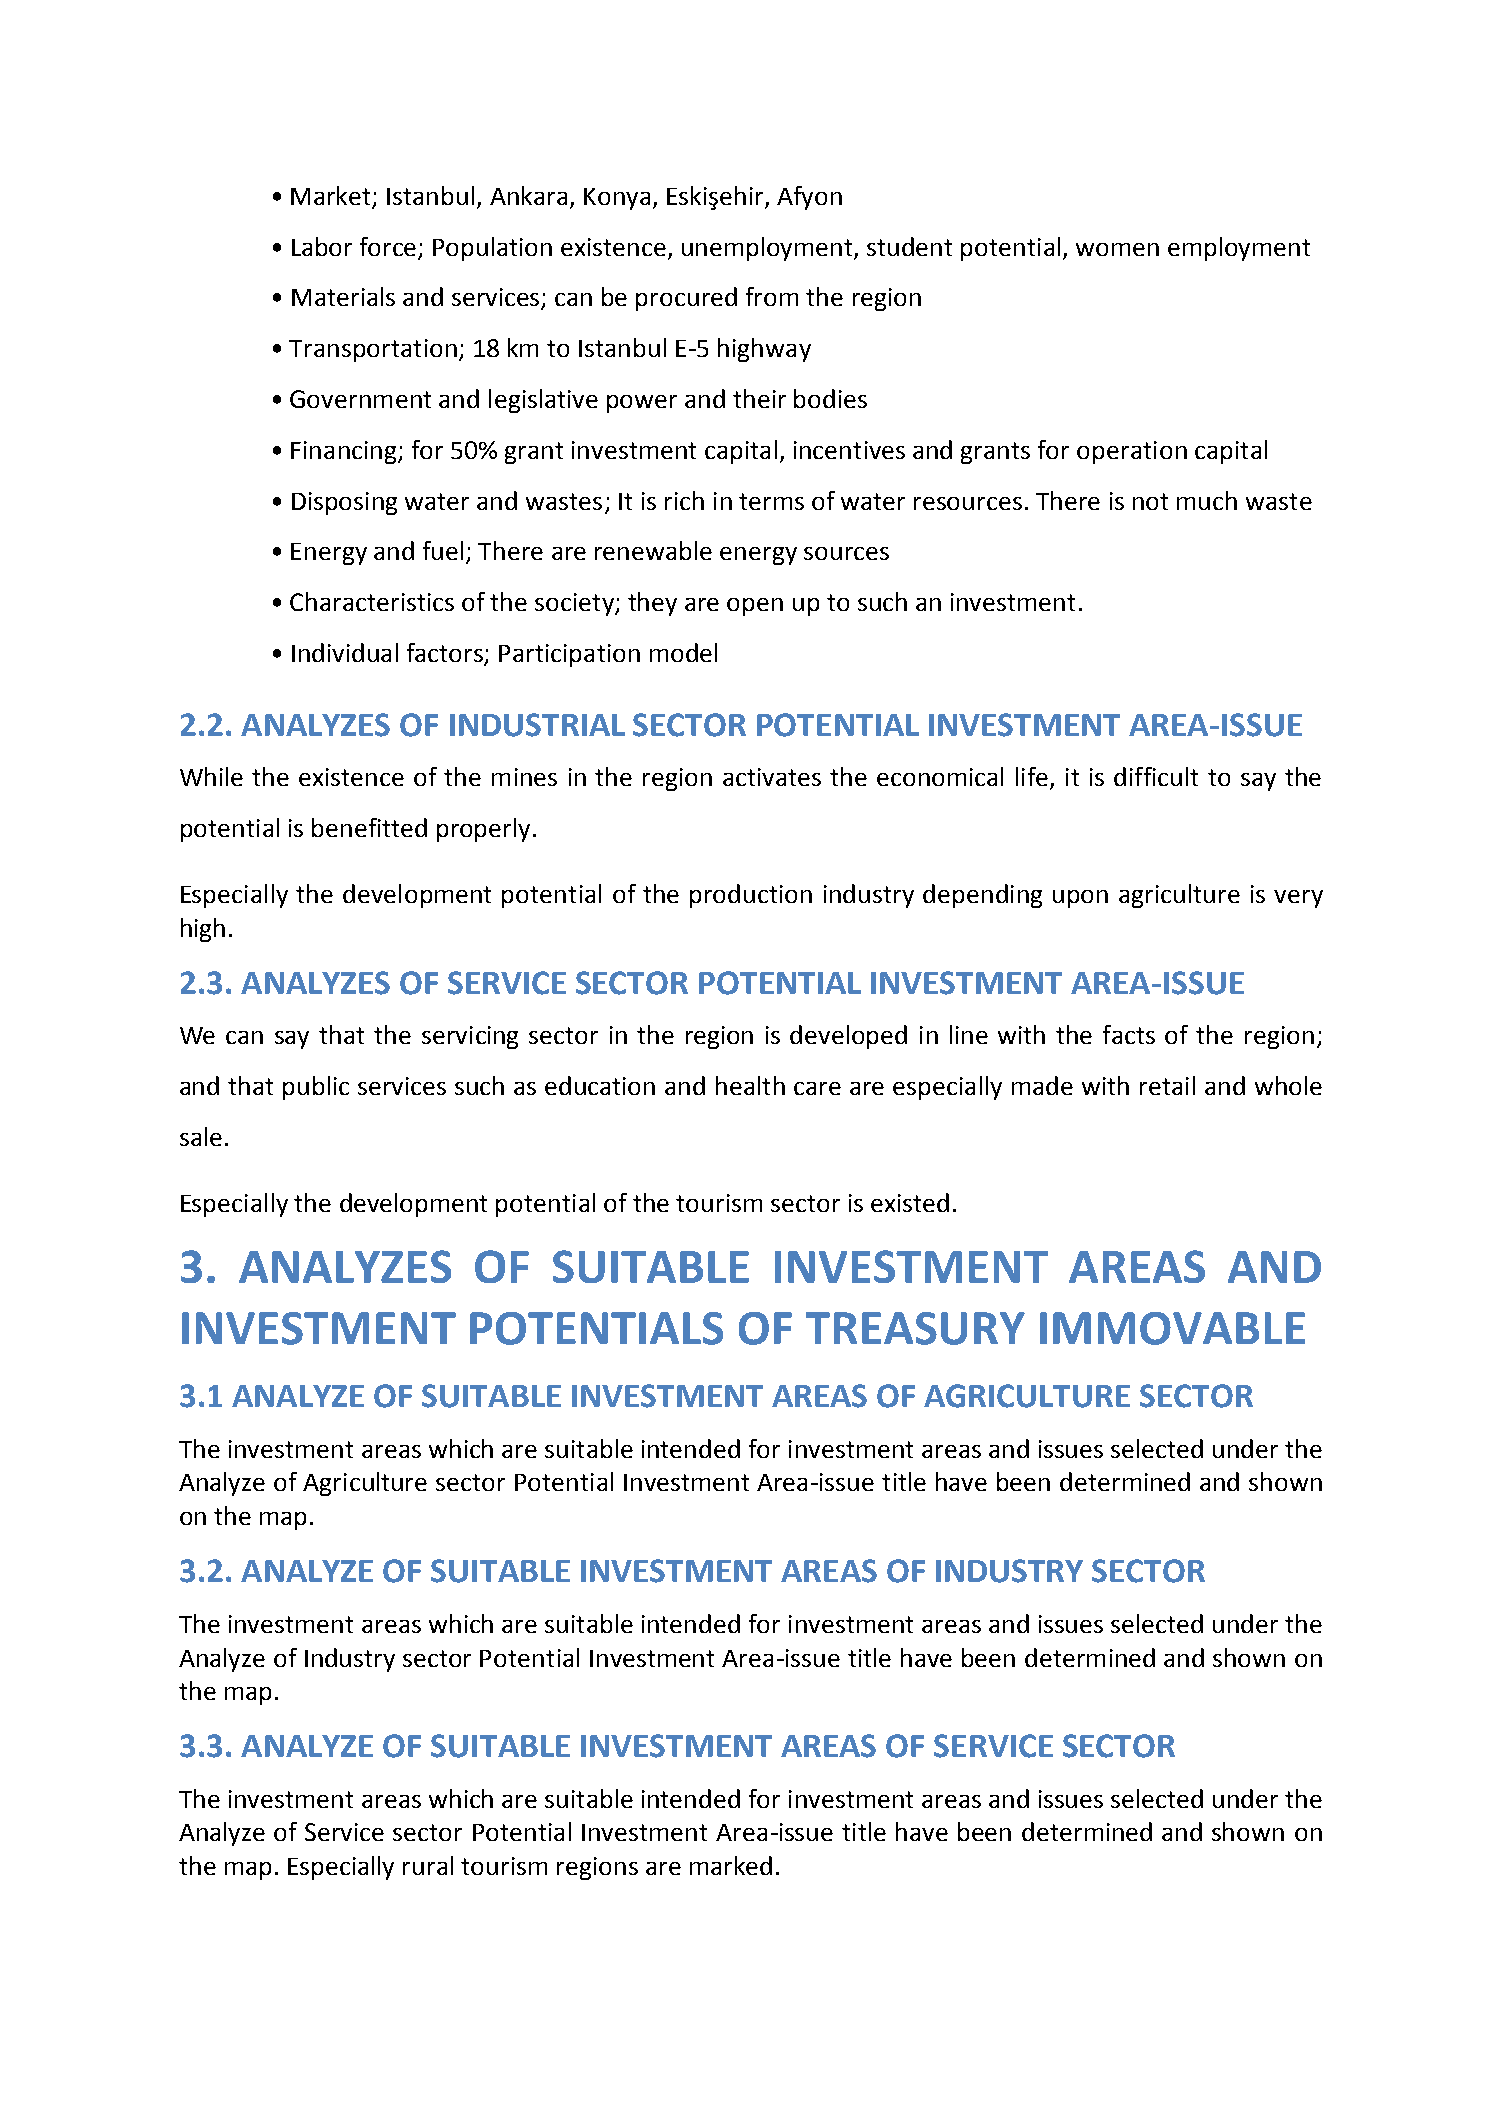  I want to click on from, so click(772, 296).
